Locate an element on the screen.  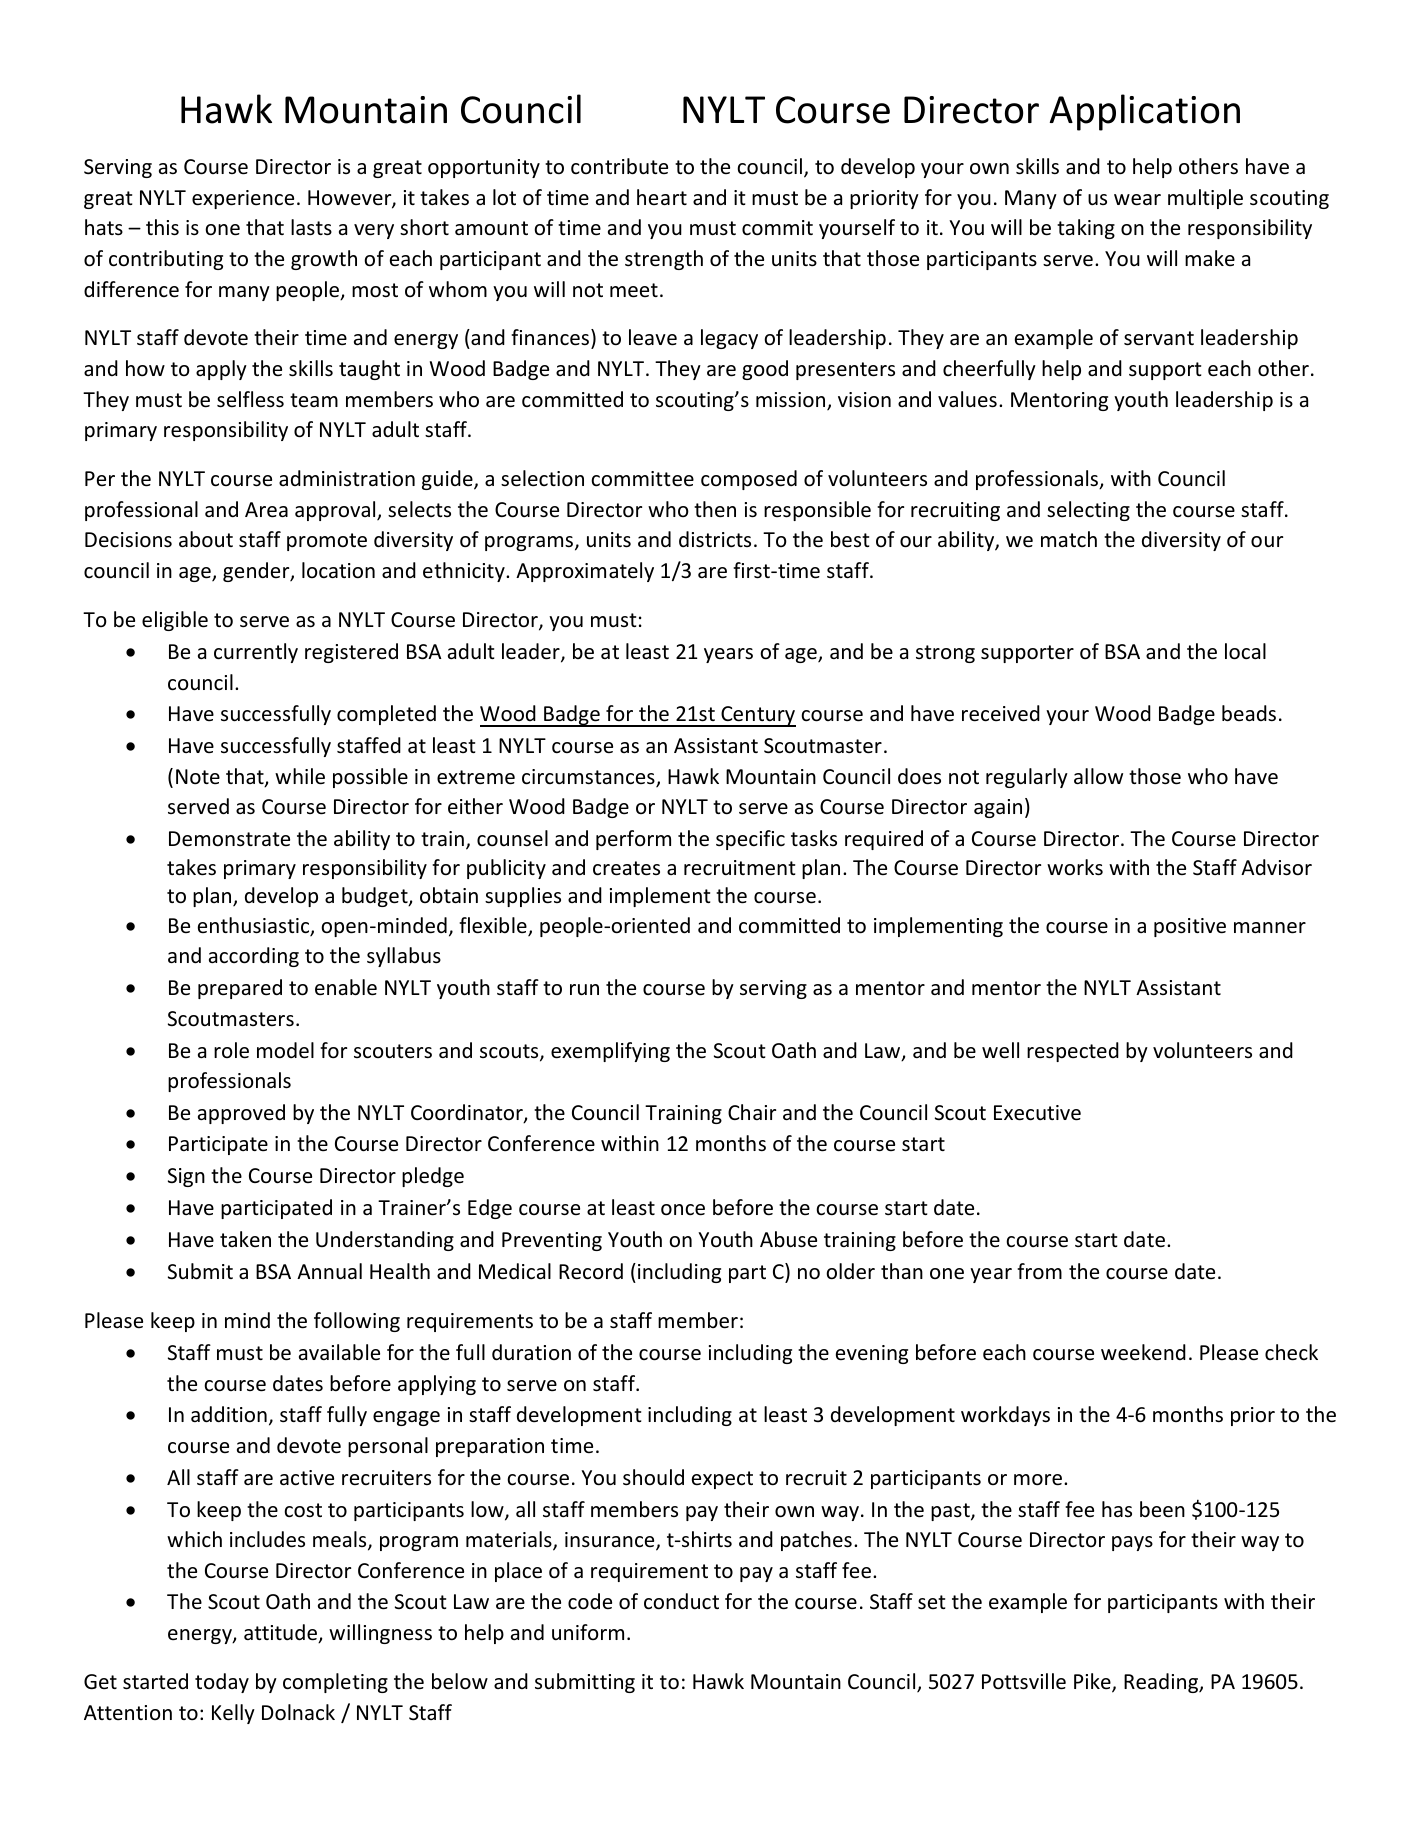
wear is located at coordinates (1137, 200).
